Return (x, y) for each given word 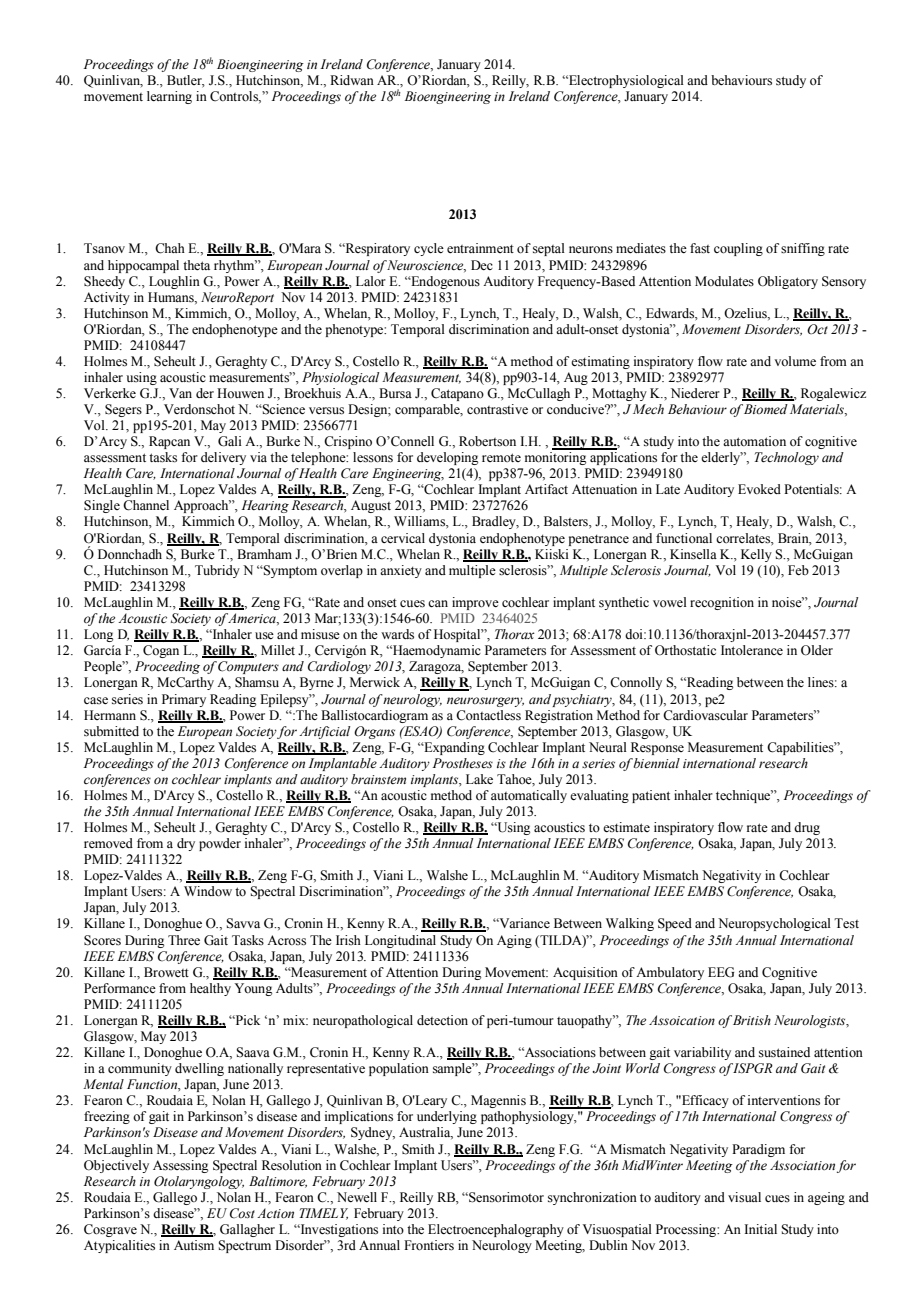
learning (169, 97)
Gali (230, 441)
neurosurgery (485, 702)
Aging (514, 941)
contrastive (497, 409)
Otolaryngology (199, 1182)
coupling (738, 249)
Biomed (766, 409)
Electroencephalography (496, 1230)
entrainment (480, 248)
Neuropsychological (774, 924)
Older (817, 650)
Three (184, 940)
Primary (184, 700)
